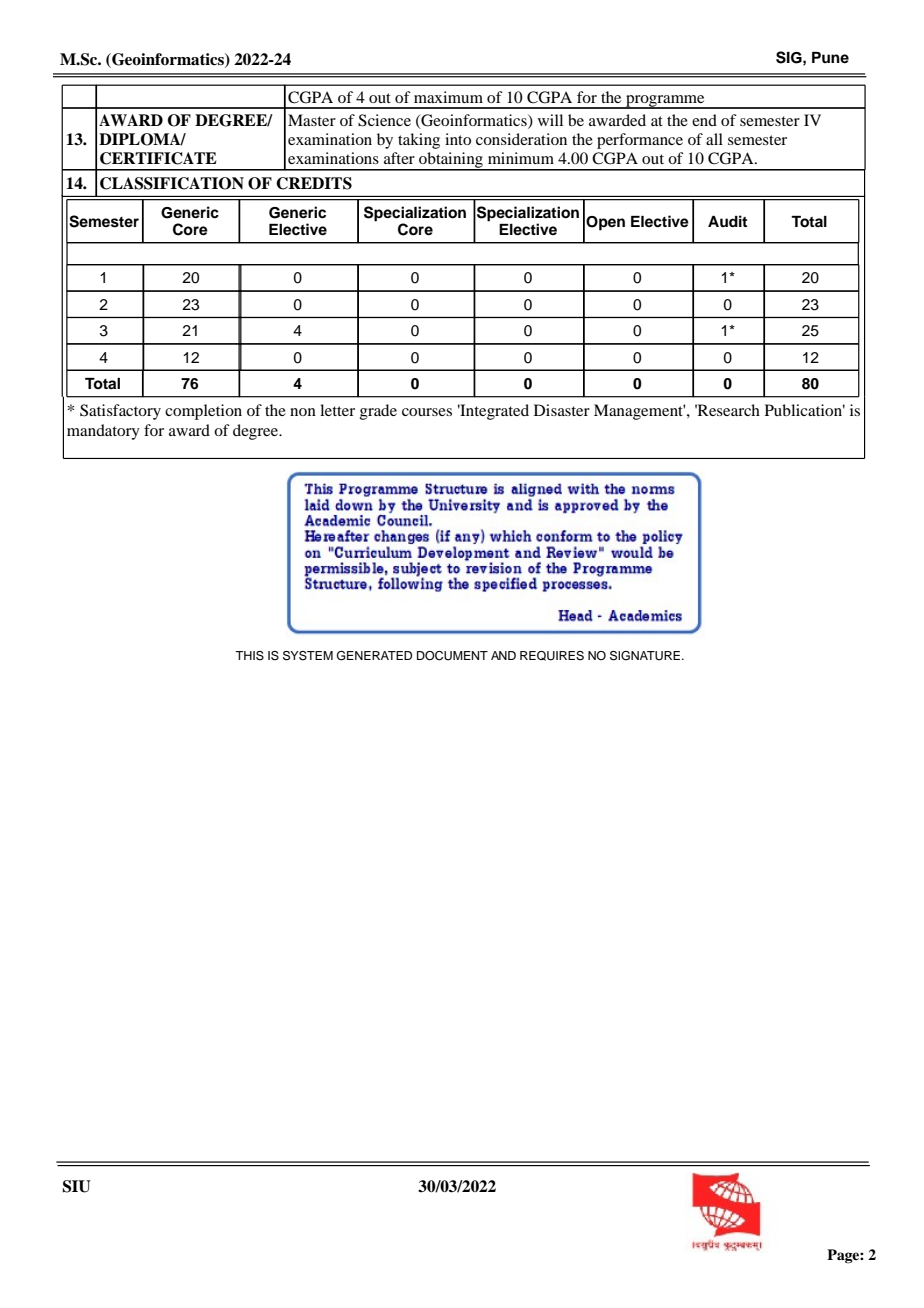 The image size is (924, 1308). Describe the element at coordinates (76, 1186) in the image. I see `SIU` at that location.
